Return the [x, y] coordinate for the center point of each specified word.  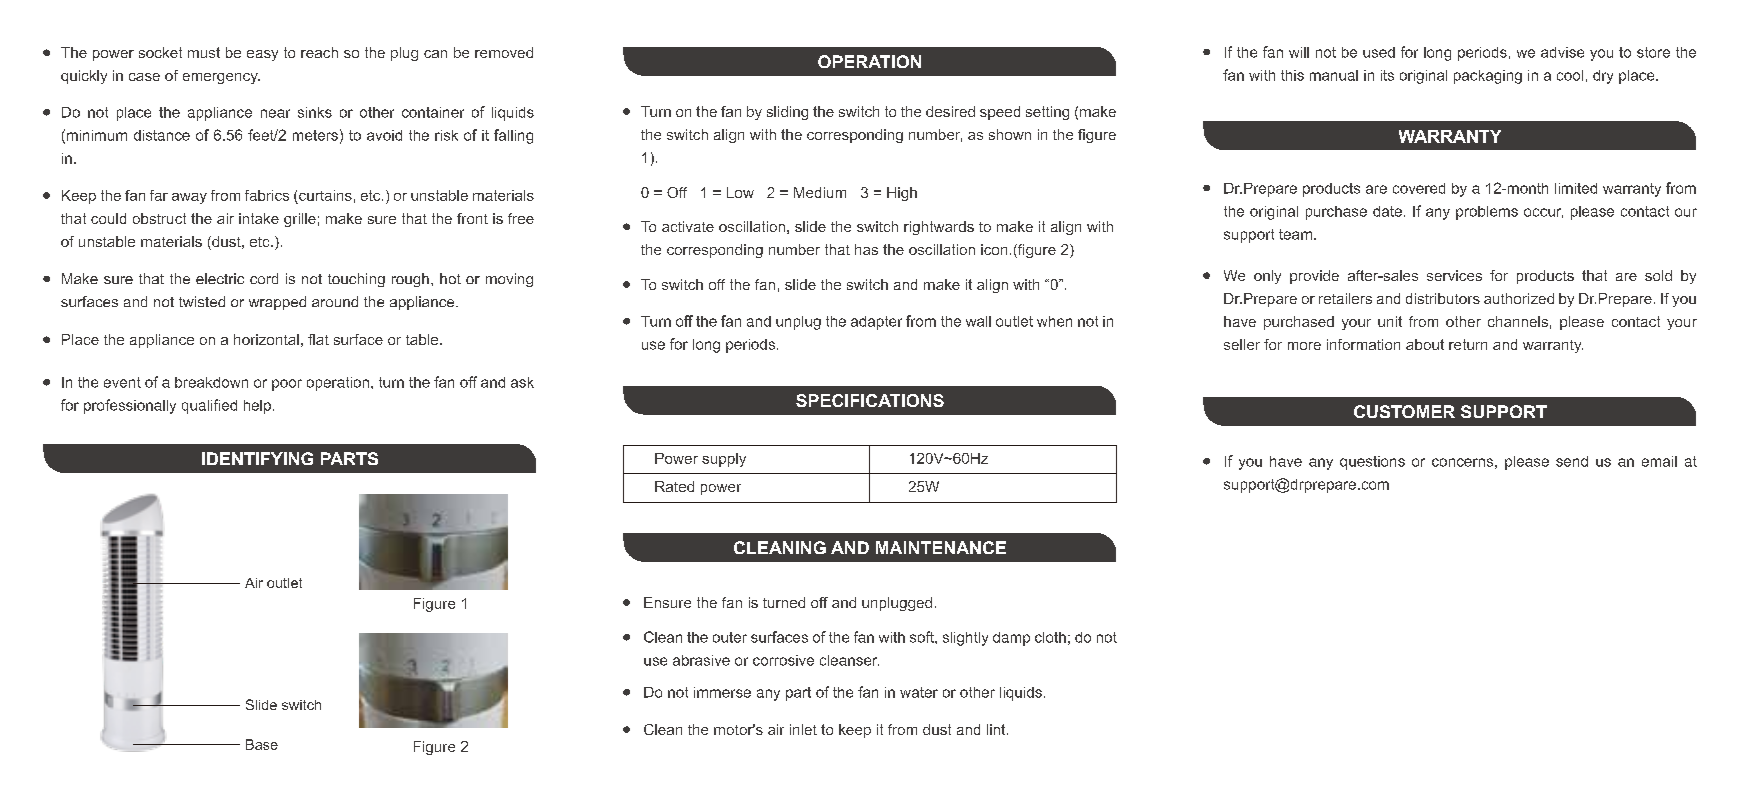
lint [997, 729]
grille [300, 220]
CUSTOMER [1404, 411]
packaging [1488, 77]
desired [950, 111]
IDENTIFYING [257, 458]
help [257, 407]
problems [1487, 213]
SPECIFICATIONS [870, 400]
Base [262, 744]
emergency [221, 78]
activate [688, 226]
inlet [803, 729]
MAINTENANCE [941, 547]
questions [1372, 463]
